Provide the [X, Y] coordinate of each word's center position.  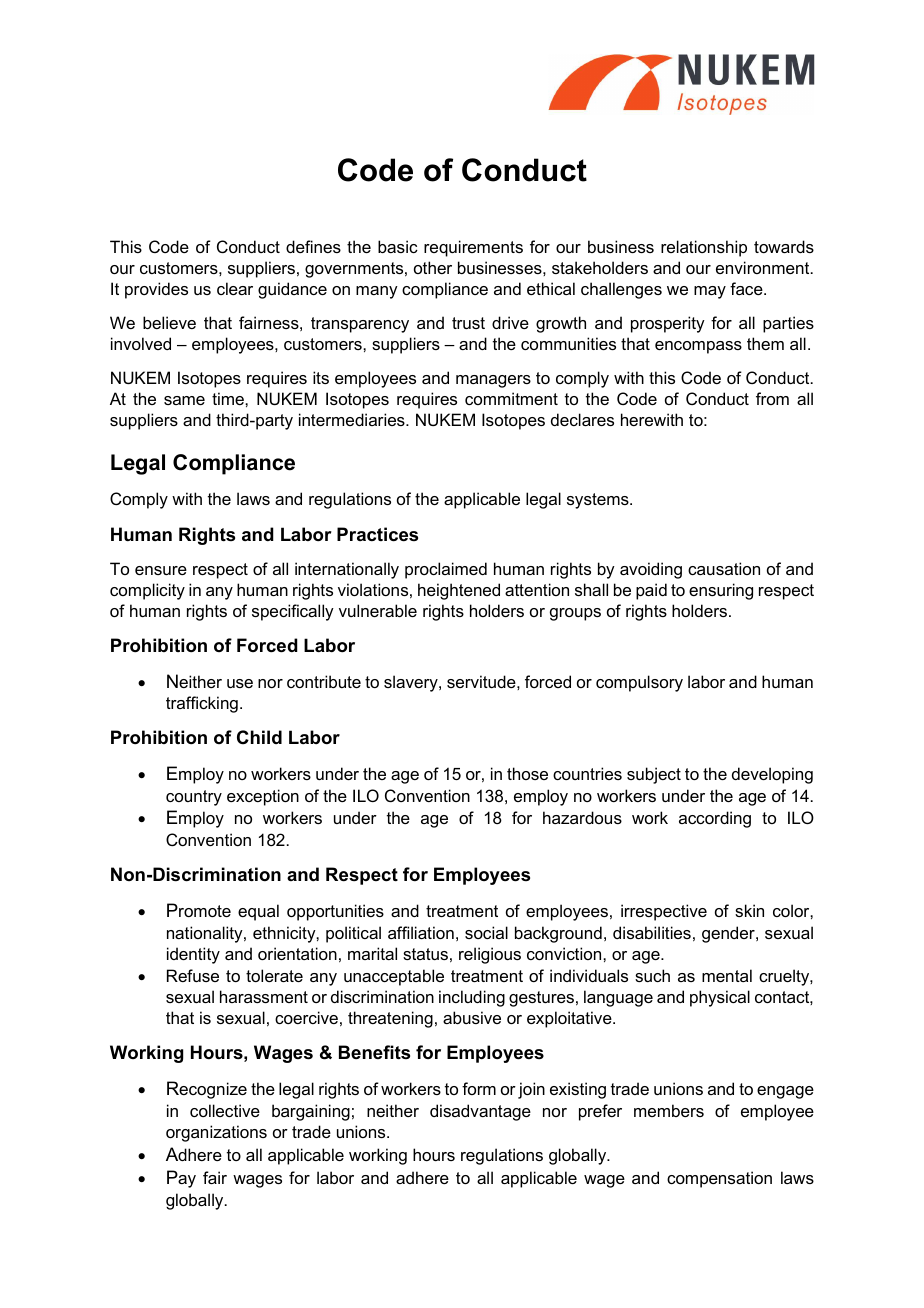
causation [724, 568]
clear [235, 288]
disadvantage [480, 1112]
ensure [161, 570]
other [433, 267]
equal [258, 912]
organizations [216, 1133]
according [715, 819]
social [486, 932]
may [710, 292]
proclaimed [446, 570]
